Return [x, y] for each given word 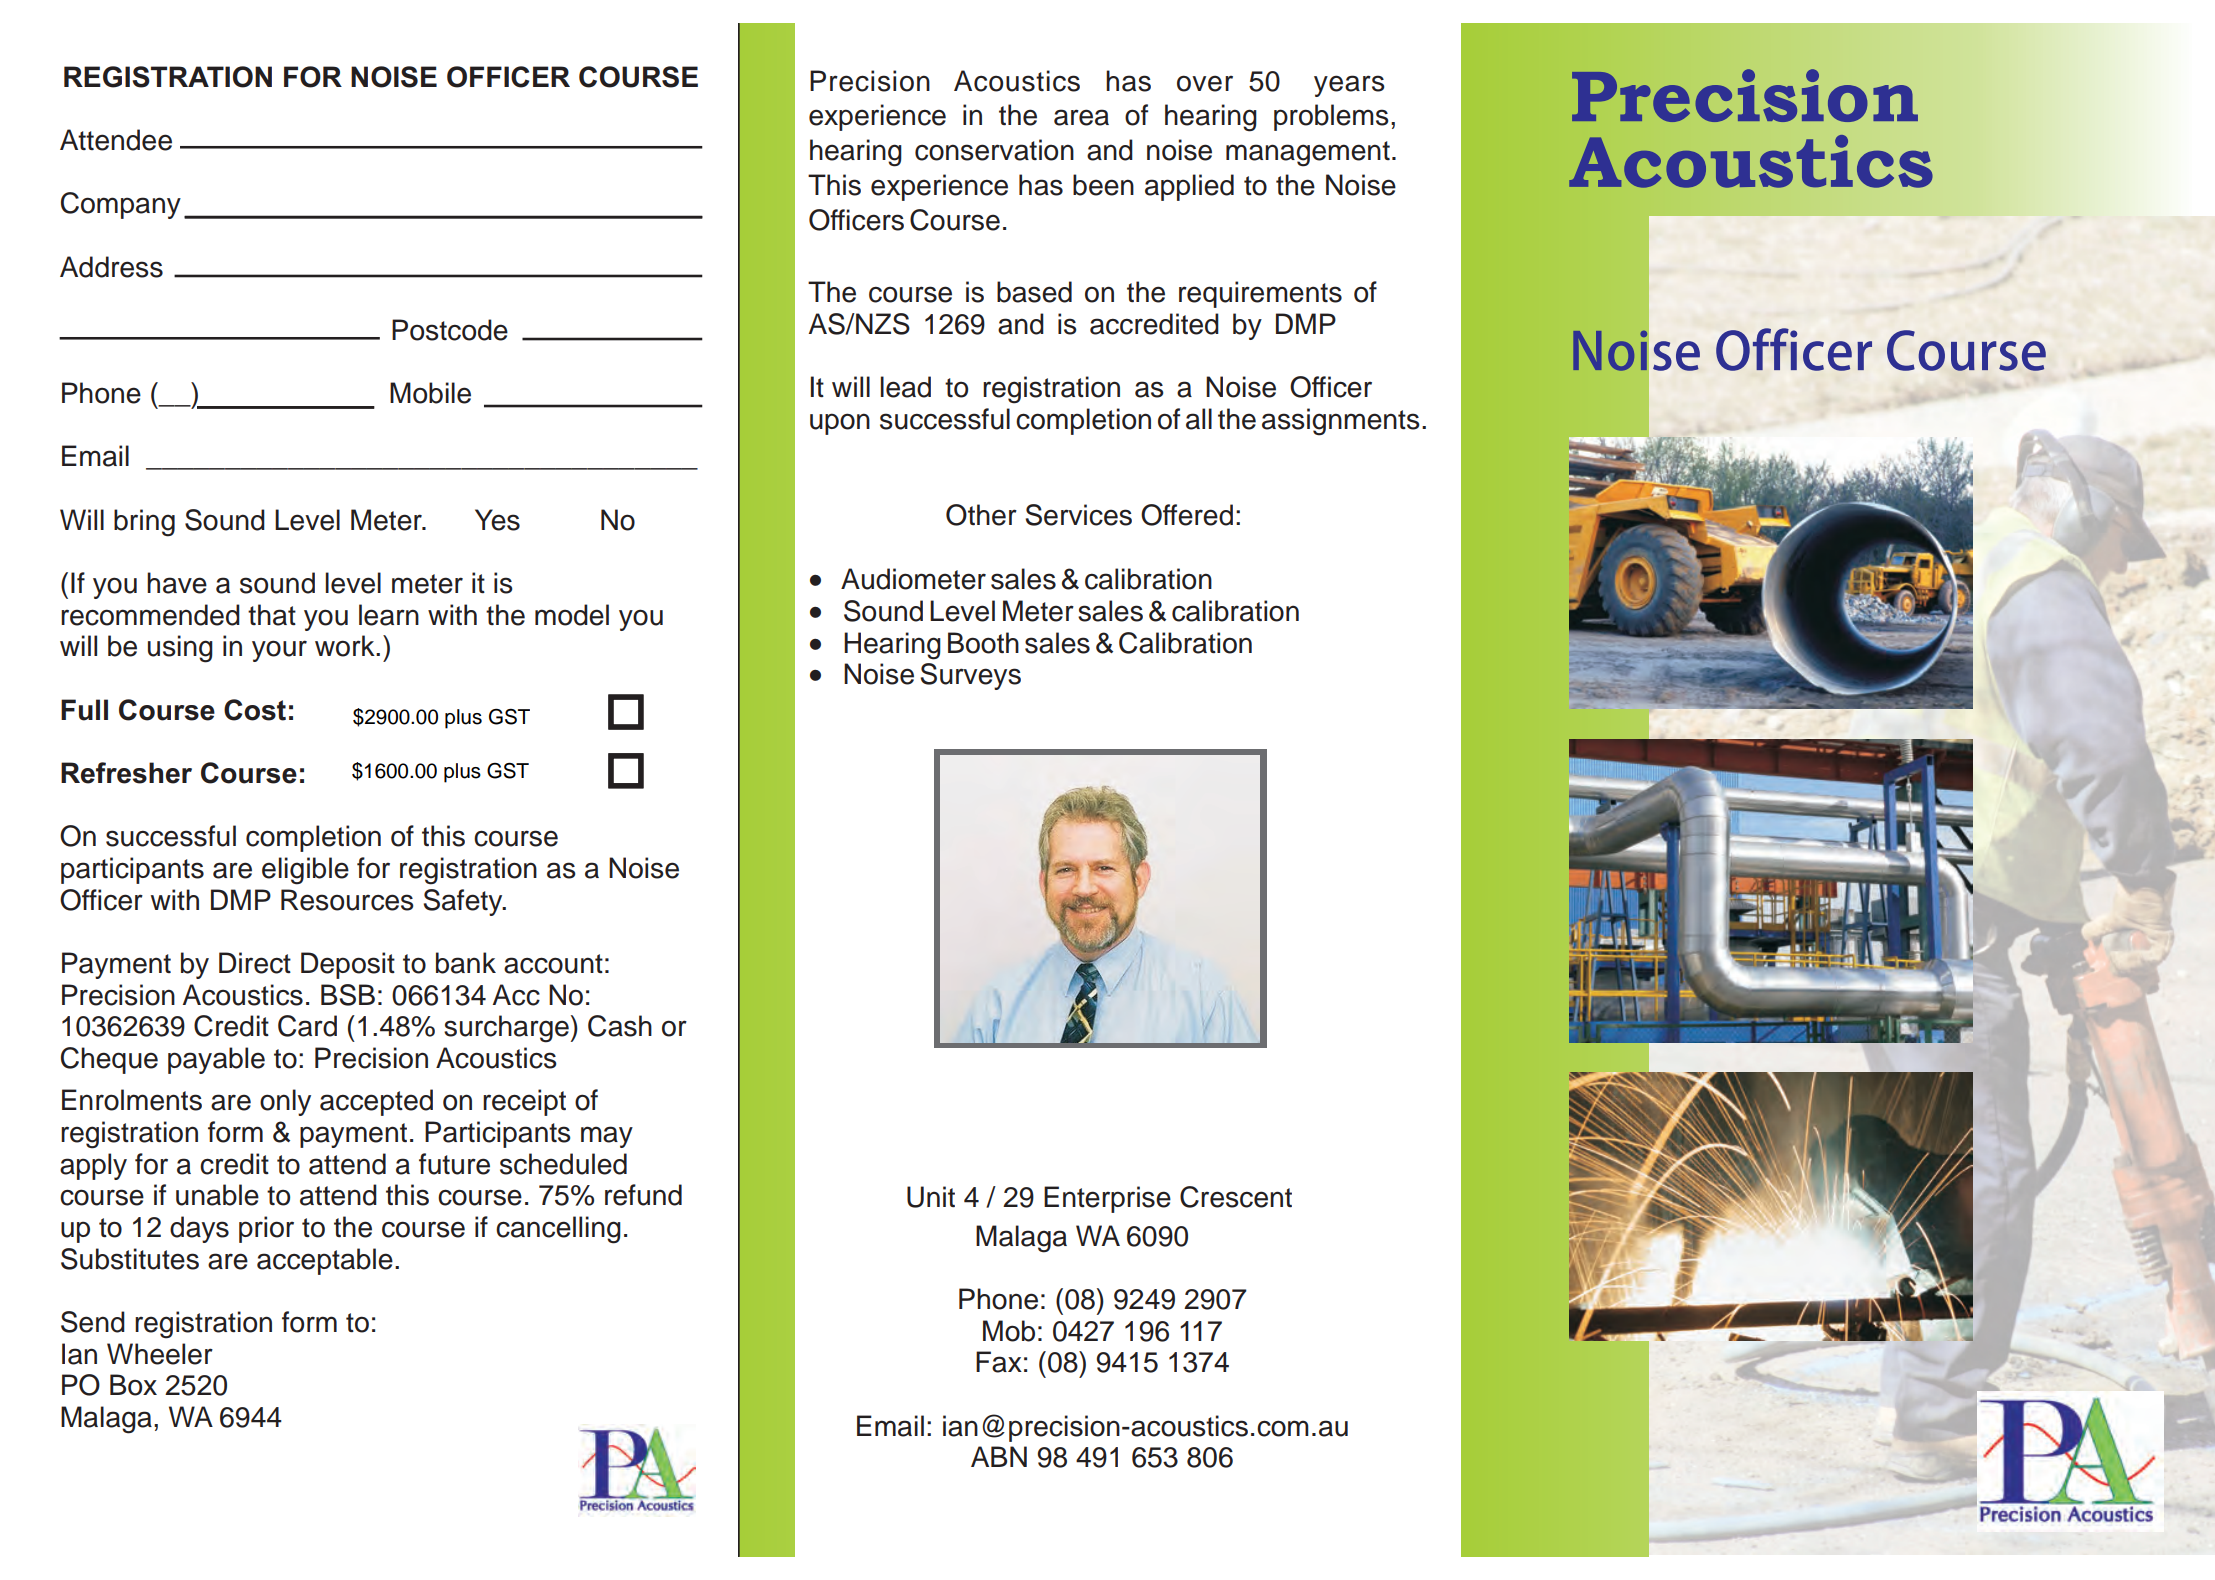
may [607, 1137]
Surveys [970, 676]
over [1205, 83]
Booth [983, 643]
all [1199, 419]
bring [144, 523]
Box [133, 1385]
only [285, 1102]
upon [840, 424]
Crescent [1236, 1197]
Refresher [126, 773]
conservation [994, 150]
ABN [999, 1456]
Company [121, 205]
